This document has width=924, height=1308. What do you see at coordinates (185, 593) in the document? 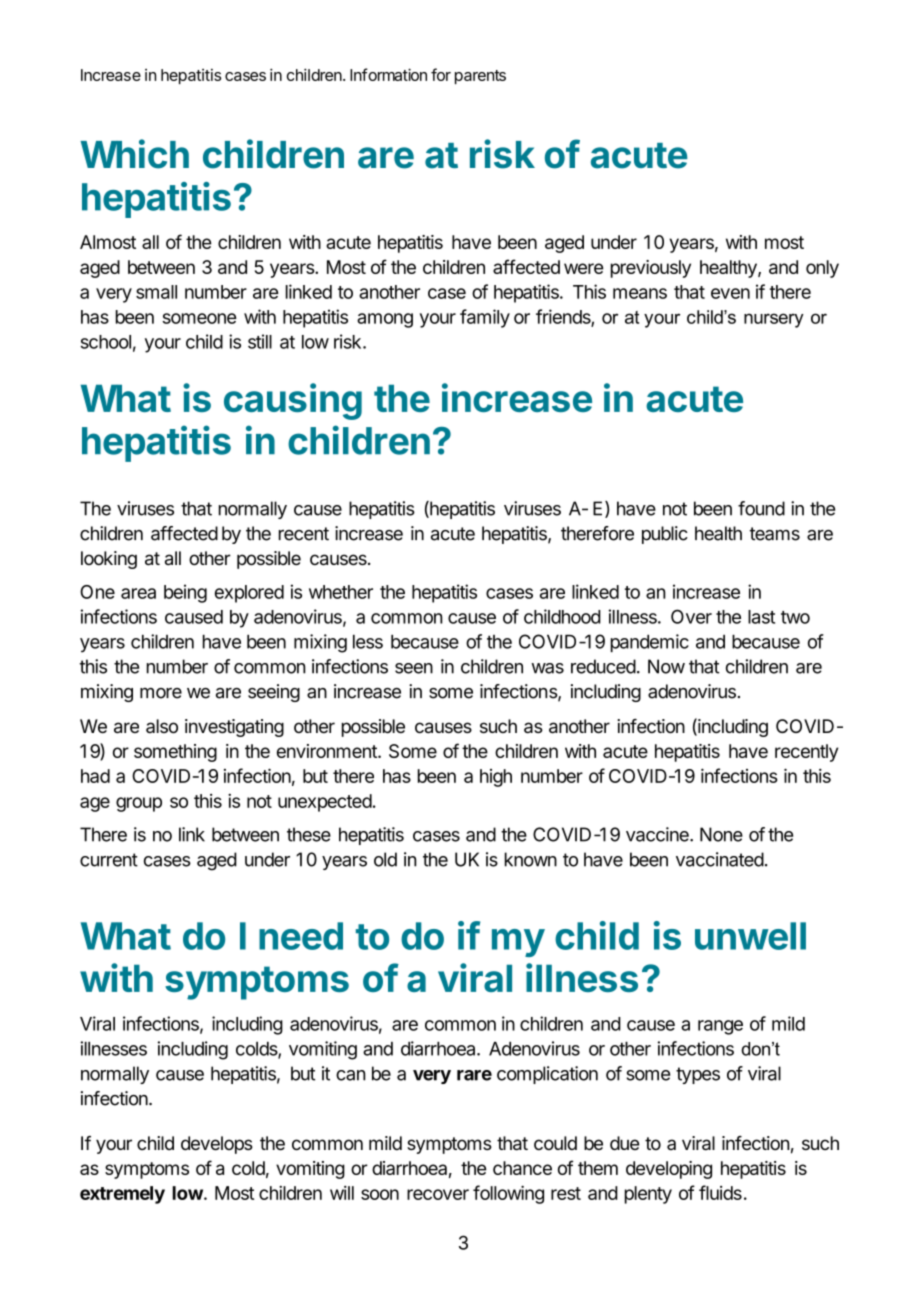
I see `being` at bounding box center [185, 593].
